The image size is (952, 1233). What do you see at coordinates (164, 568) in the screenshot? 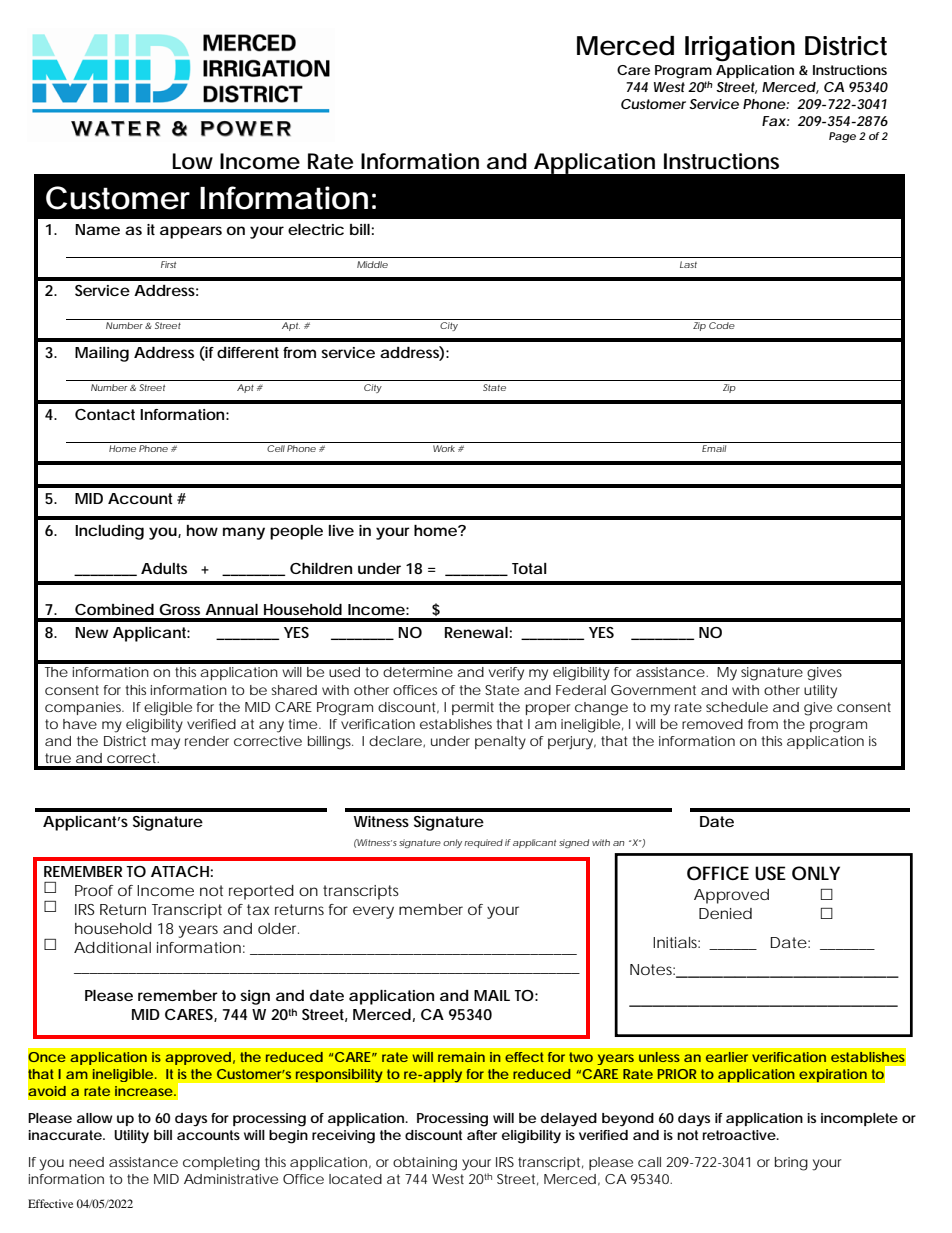
I see `Adults` at bounding box center [164, 568].
